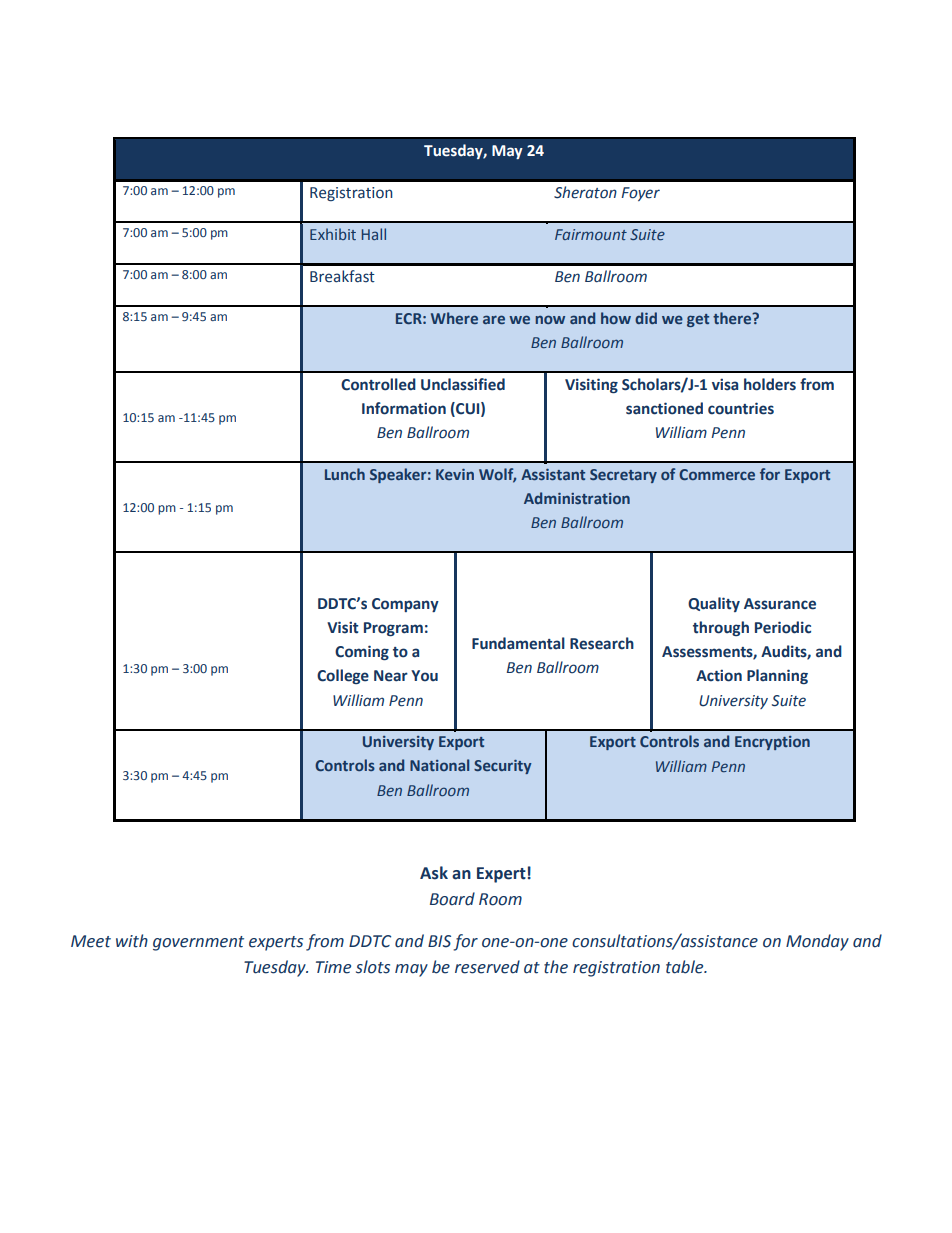 Image resolution: width=952 pixels, height=1233 pixels. I want to click on government, so click(198, 943).
